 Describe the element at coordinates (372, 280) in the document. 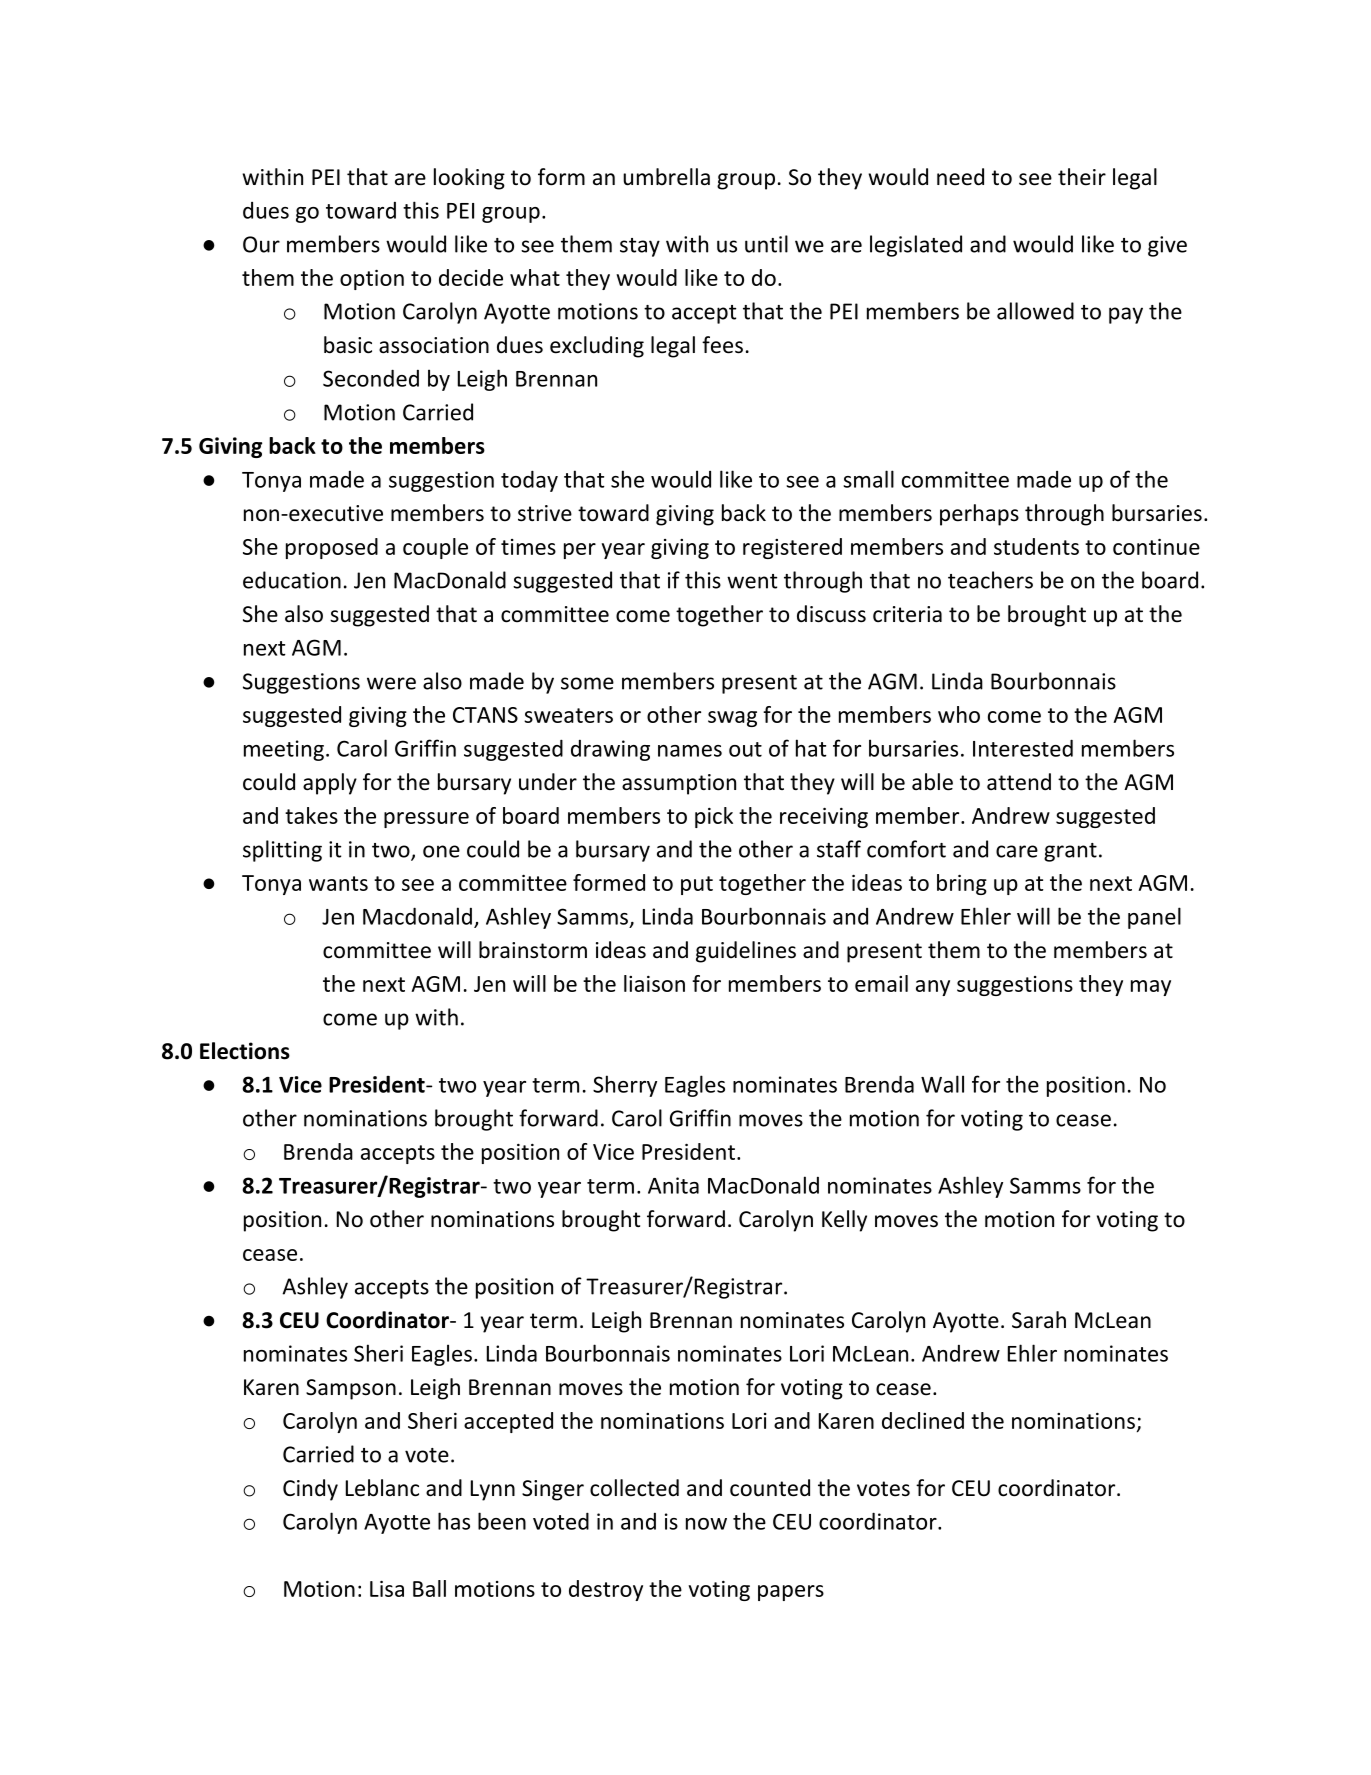

I see `option` at that location.
